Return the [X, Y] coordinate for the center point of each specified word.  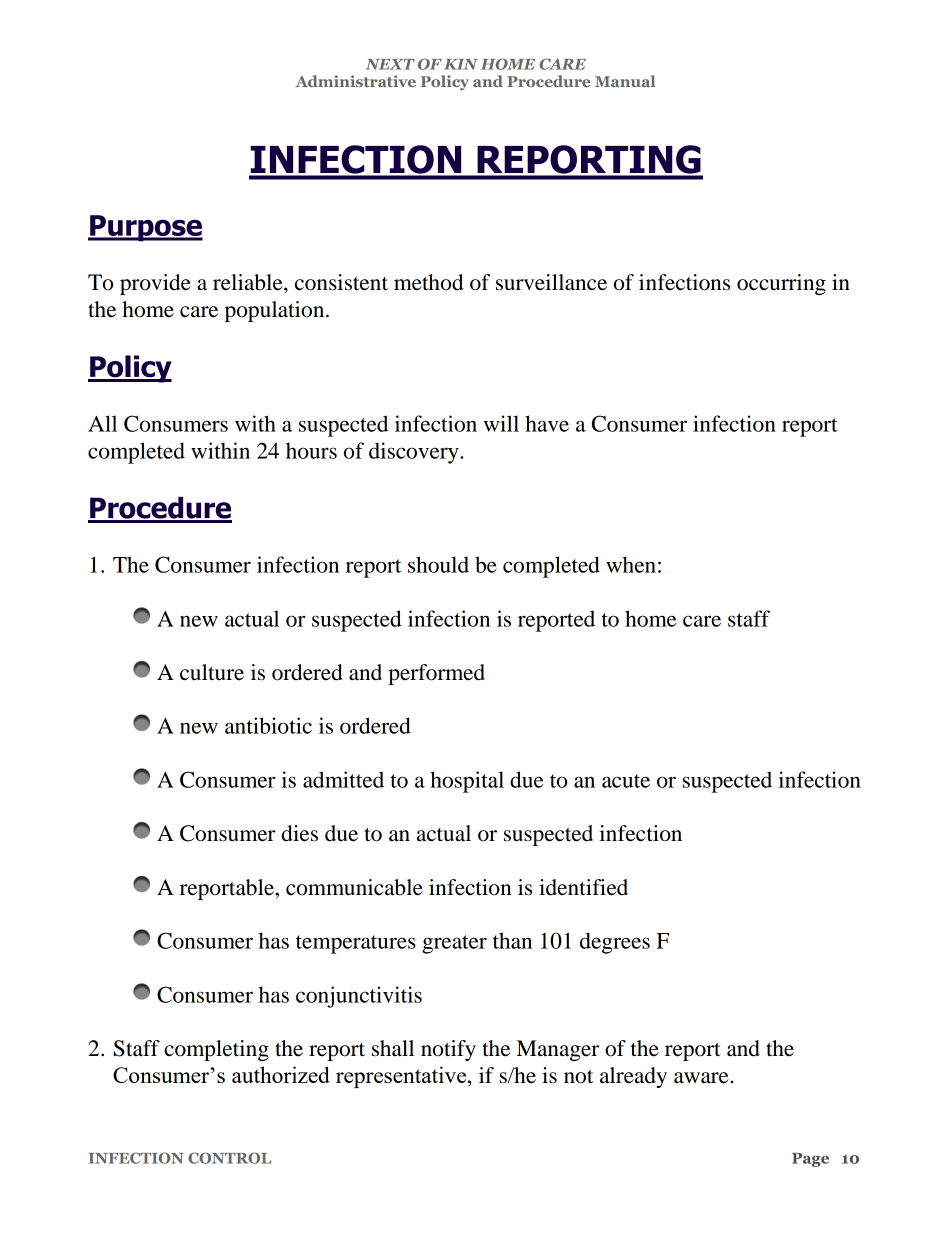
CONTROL [229, 1158]
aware [702, 1078]
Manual [625, 81]
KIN [461, 64]
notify [448, 1050]
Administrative [355, 81]
